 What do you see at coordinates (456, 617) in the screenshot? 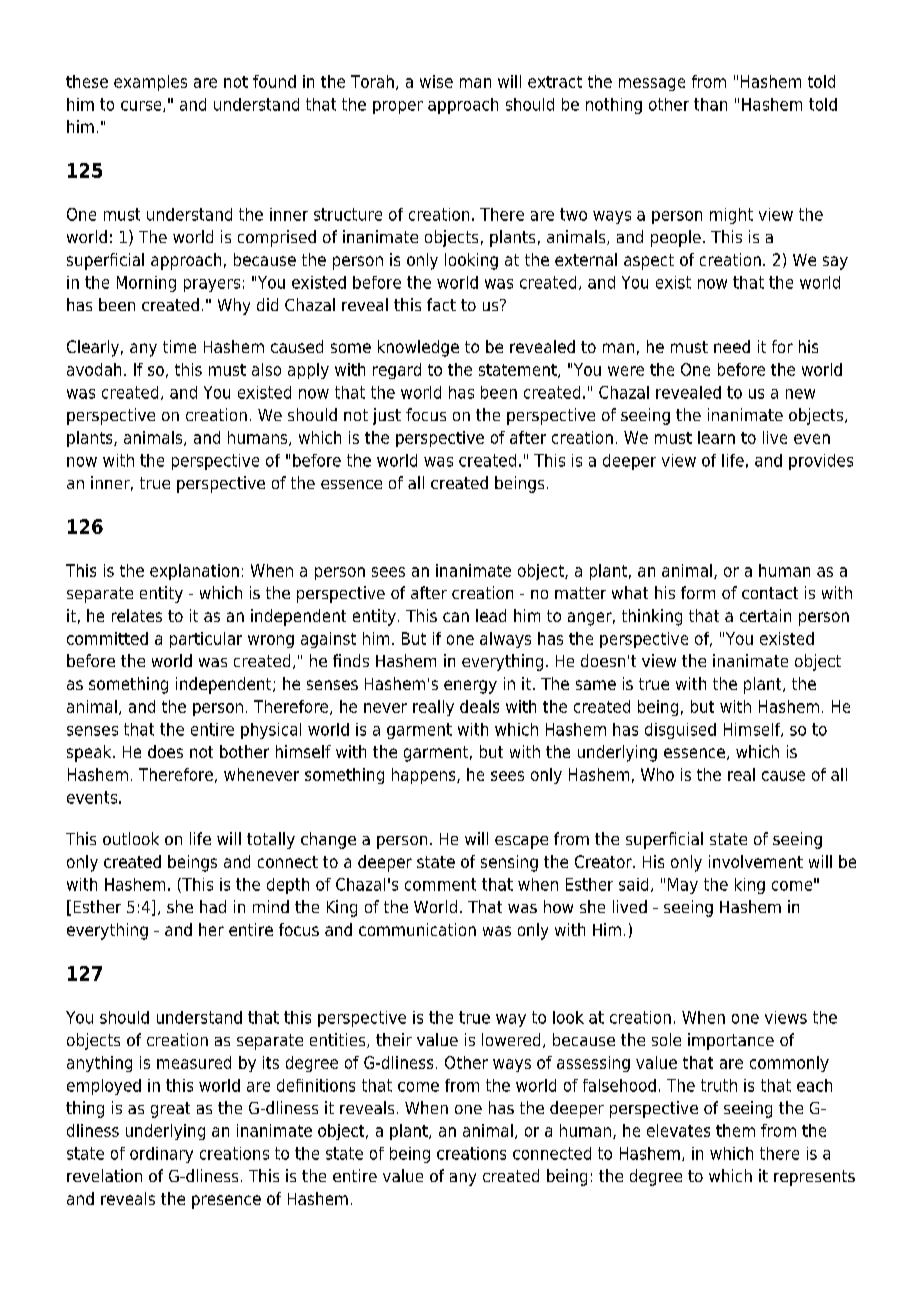
I see `can` at bounding box center [456, 617].
